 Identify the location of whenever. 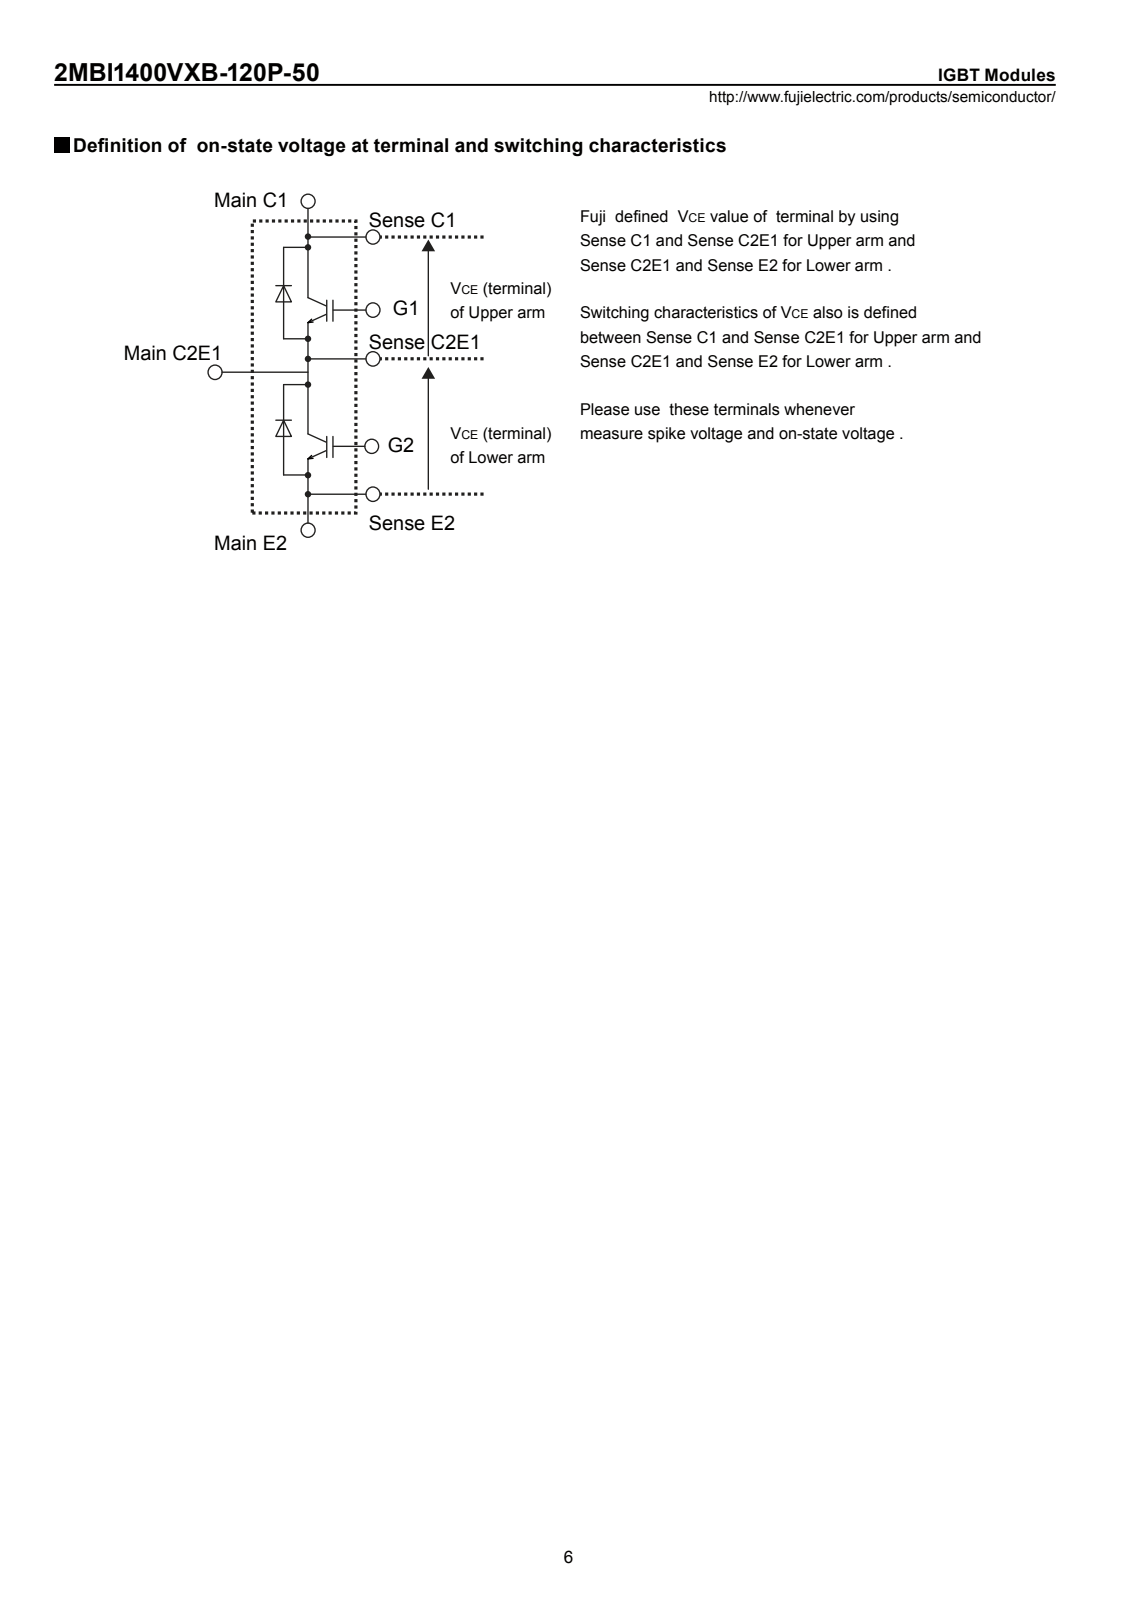
(819, 409).
